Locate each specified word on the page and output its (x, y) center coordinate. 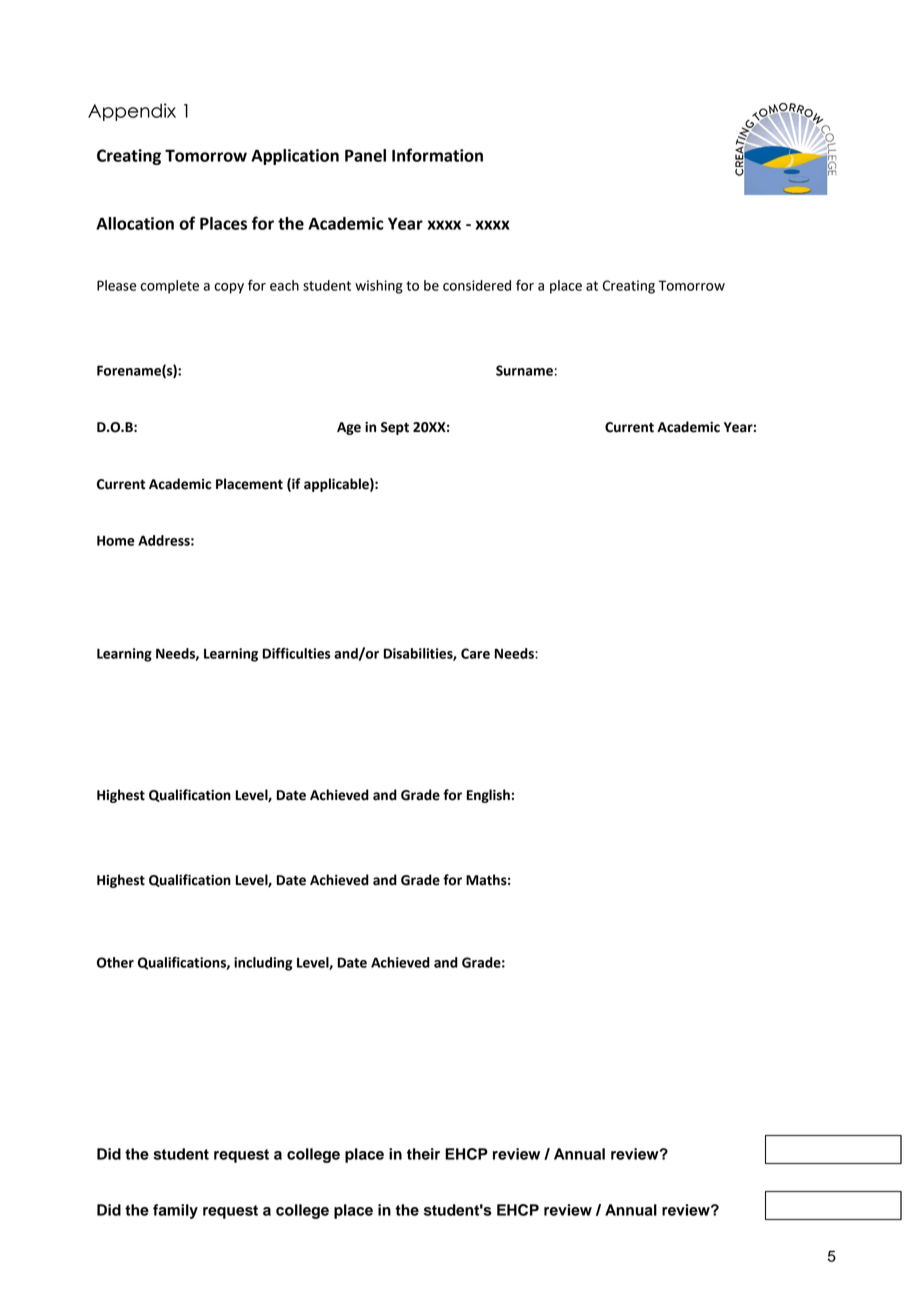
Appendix (132, 112)
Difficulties (297, 653)
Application (295, 157)
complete (169, 287)
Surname (524, 370)
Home (116, 540)
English (488, 796)
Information (437, 155)
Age (349, 428)
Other (115, 962)
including (263, 964)
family (175, 1211)
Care (475, 653)
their (423, 1154)
